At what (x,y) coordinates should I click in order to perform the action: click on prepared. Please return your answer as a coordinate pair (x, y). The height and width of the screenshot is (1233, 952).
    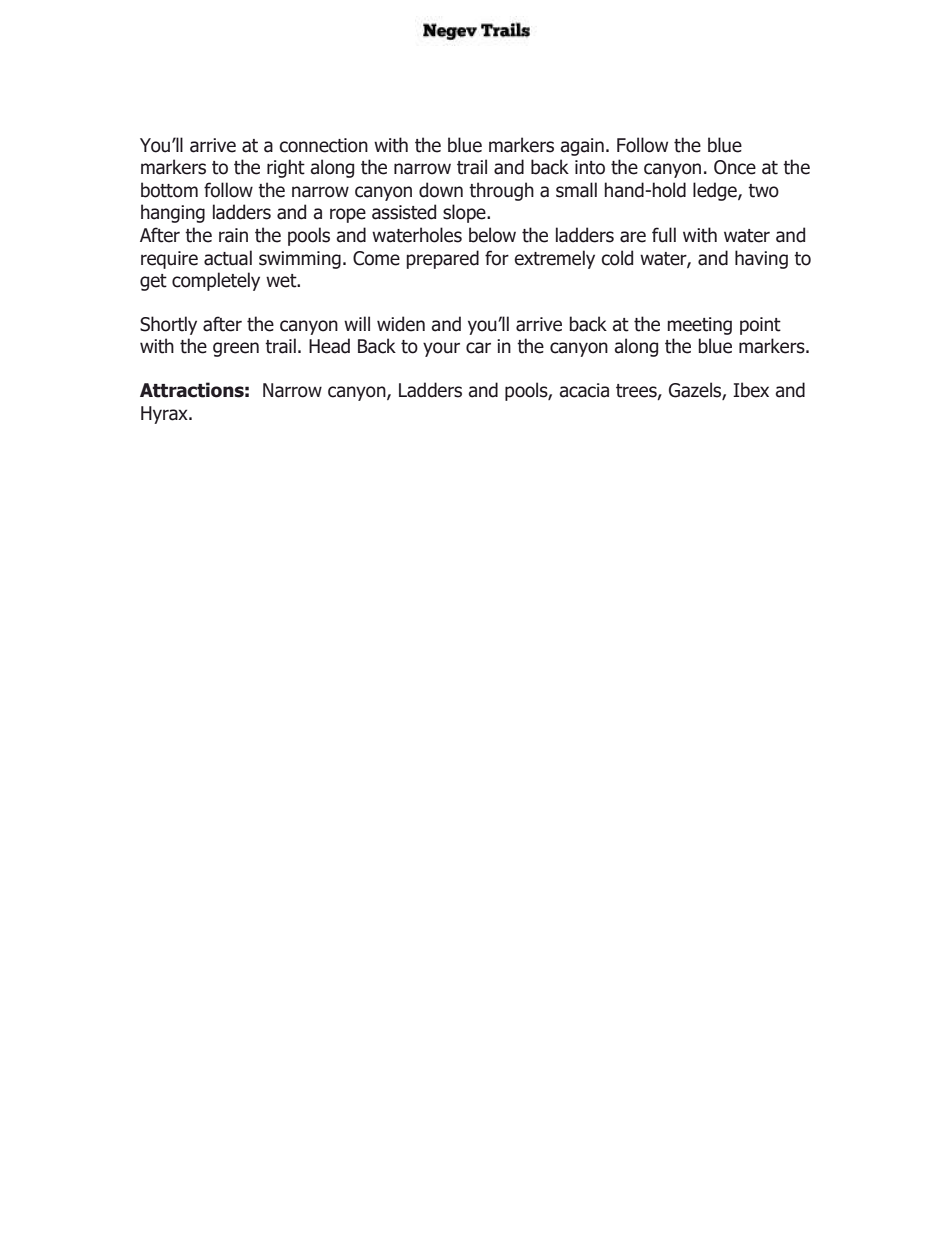
    Looking at the image, I should click on (443, 259).
